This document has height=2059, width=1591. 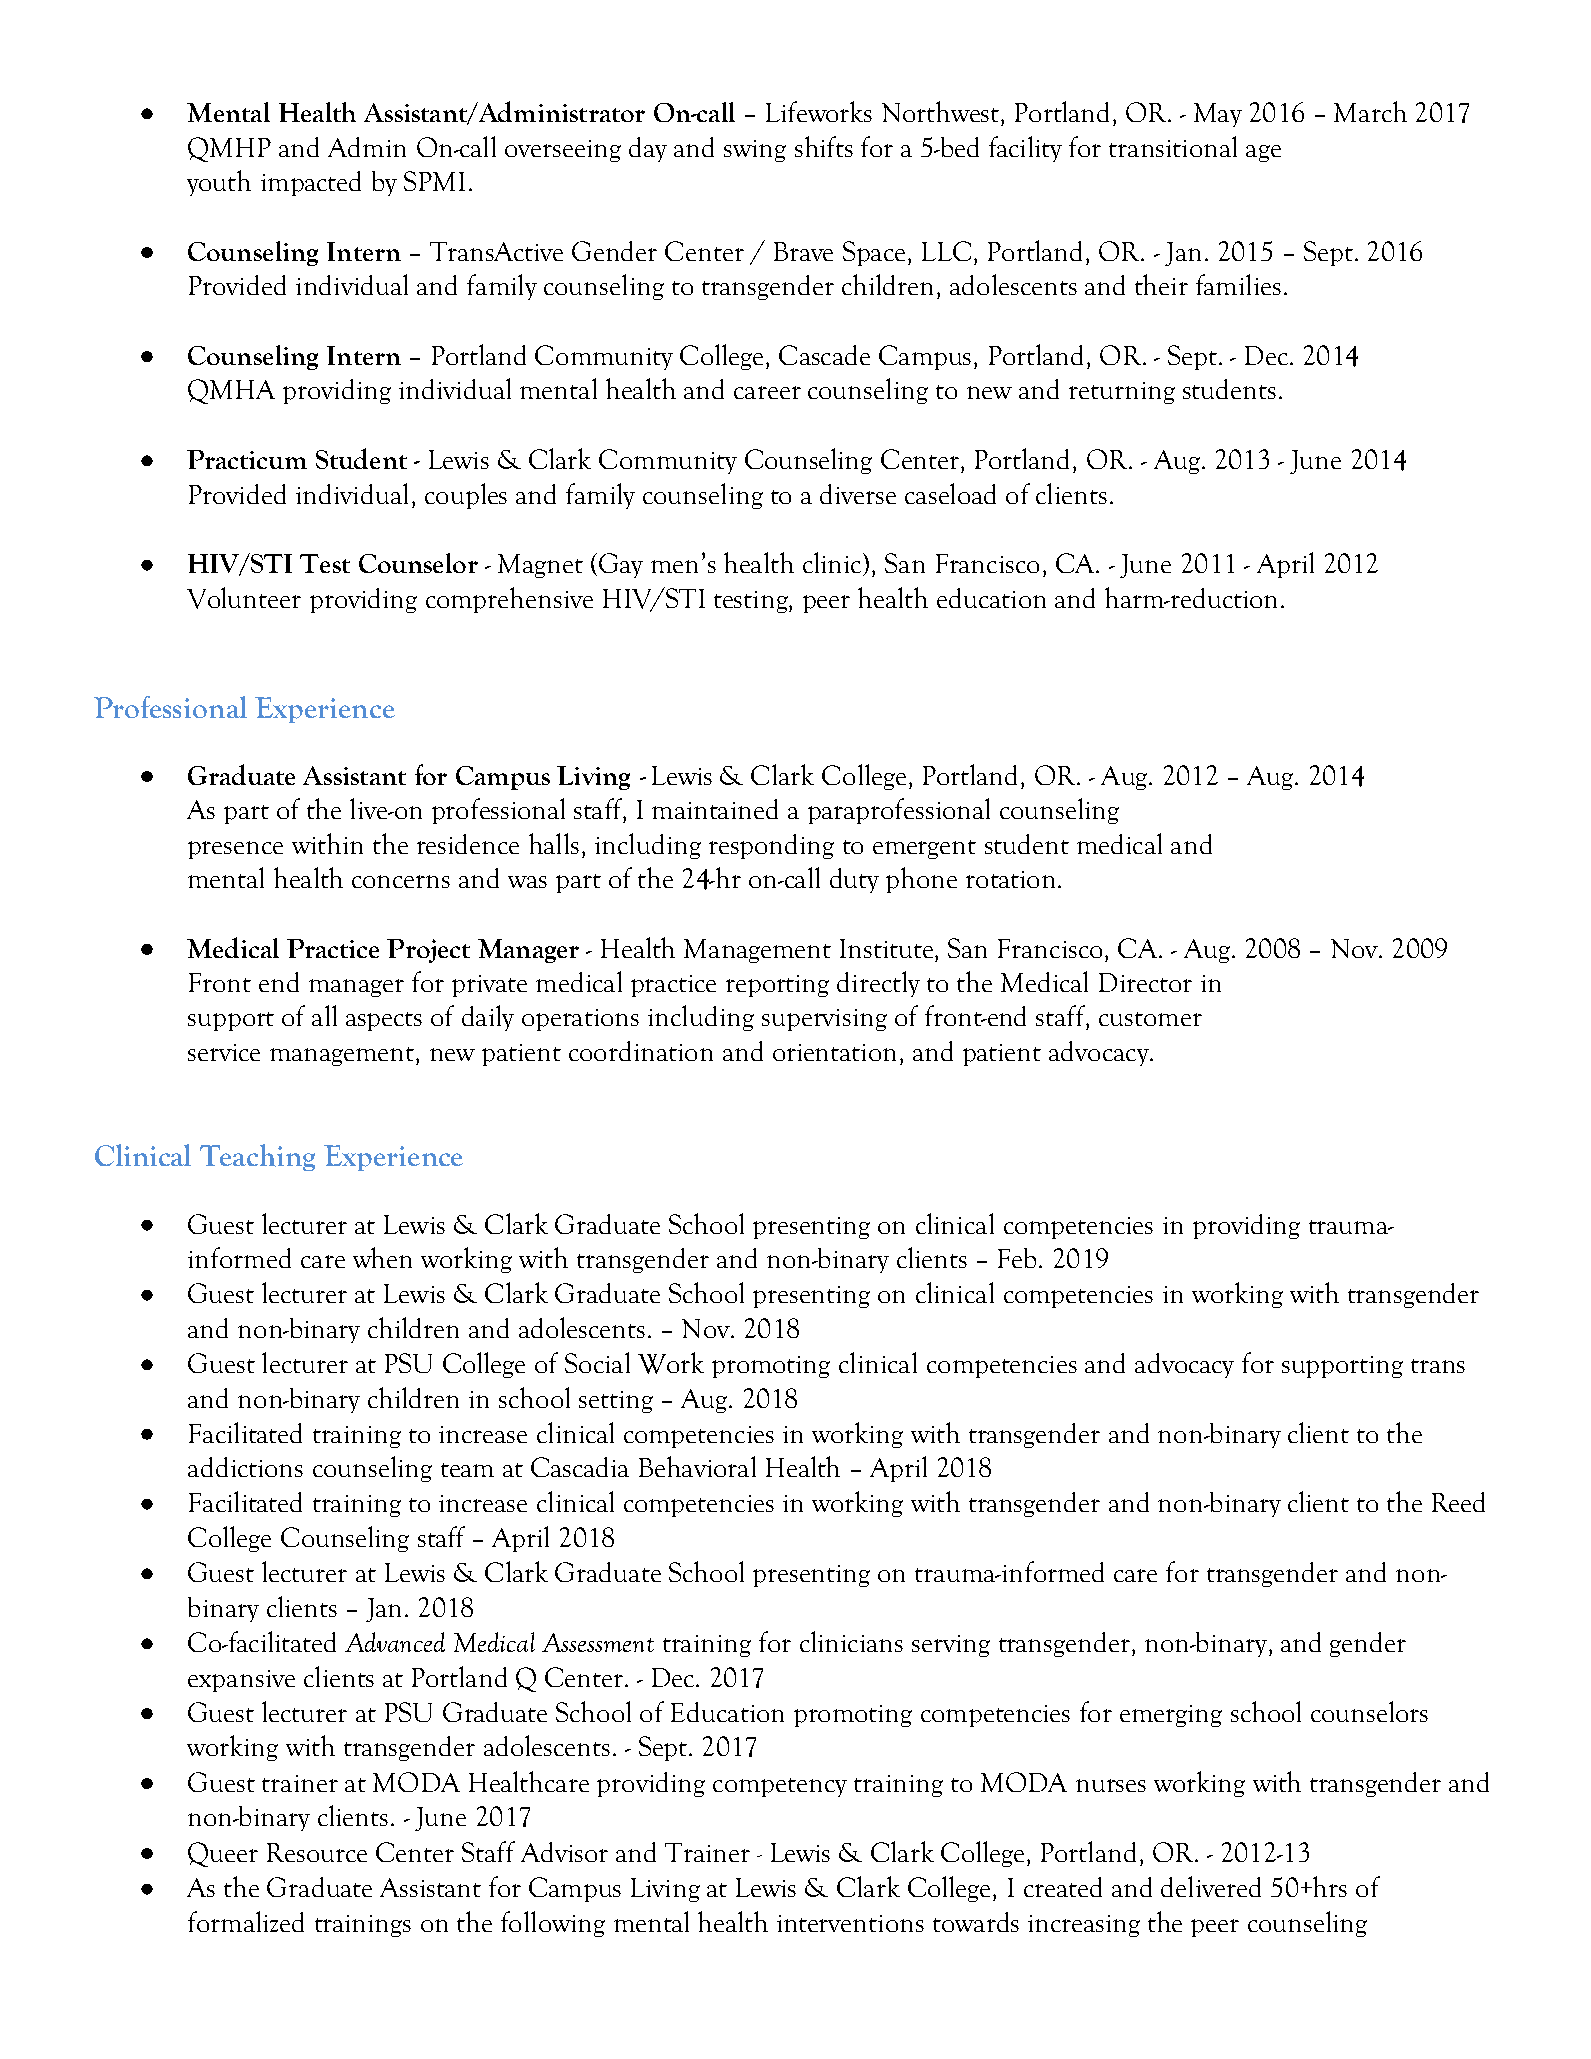 I want to click on interventions, so click(x=850, y=1923).
